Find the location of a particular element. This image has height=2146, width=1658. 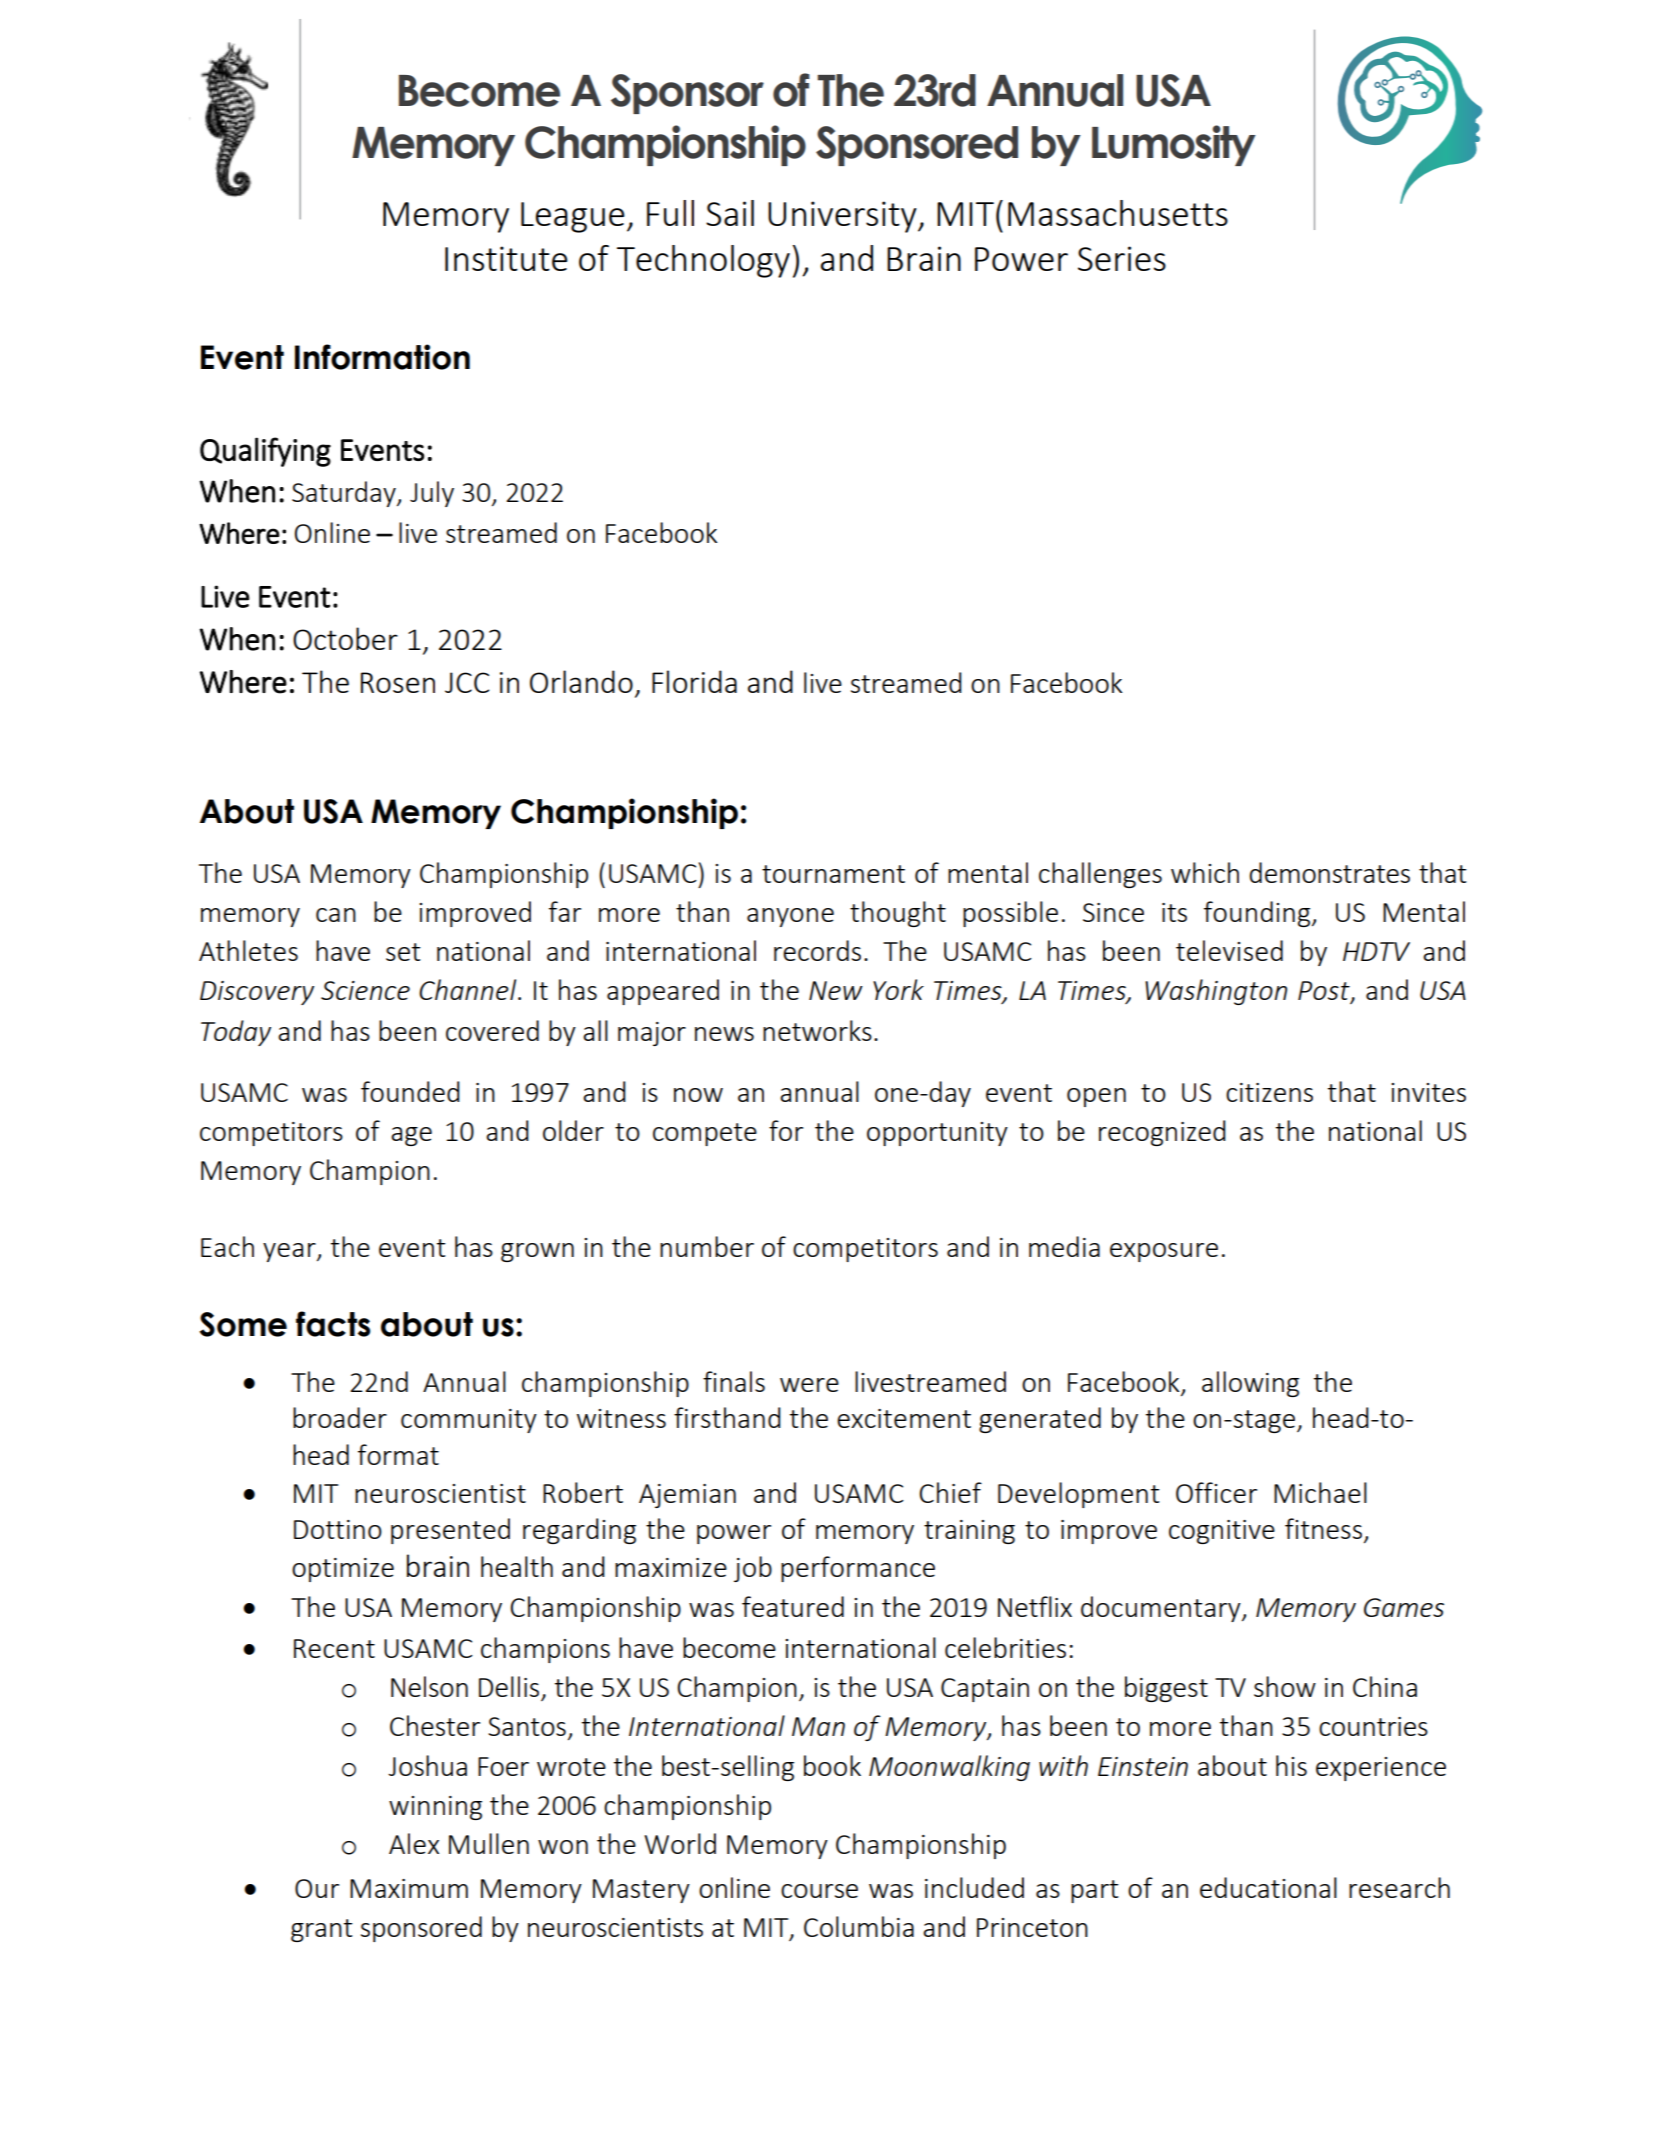

networks is located at coordinates (817, 1030).
